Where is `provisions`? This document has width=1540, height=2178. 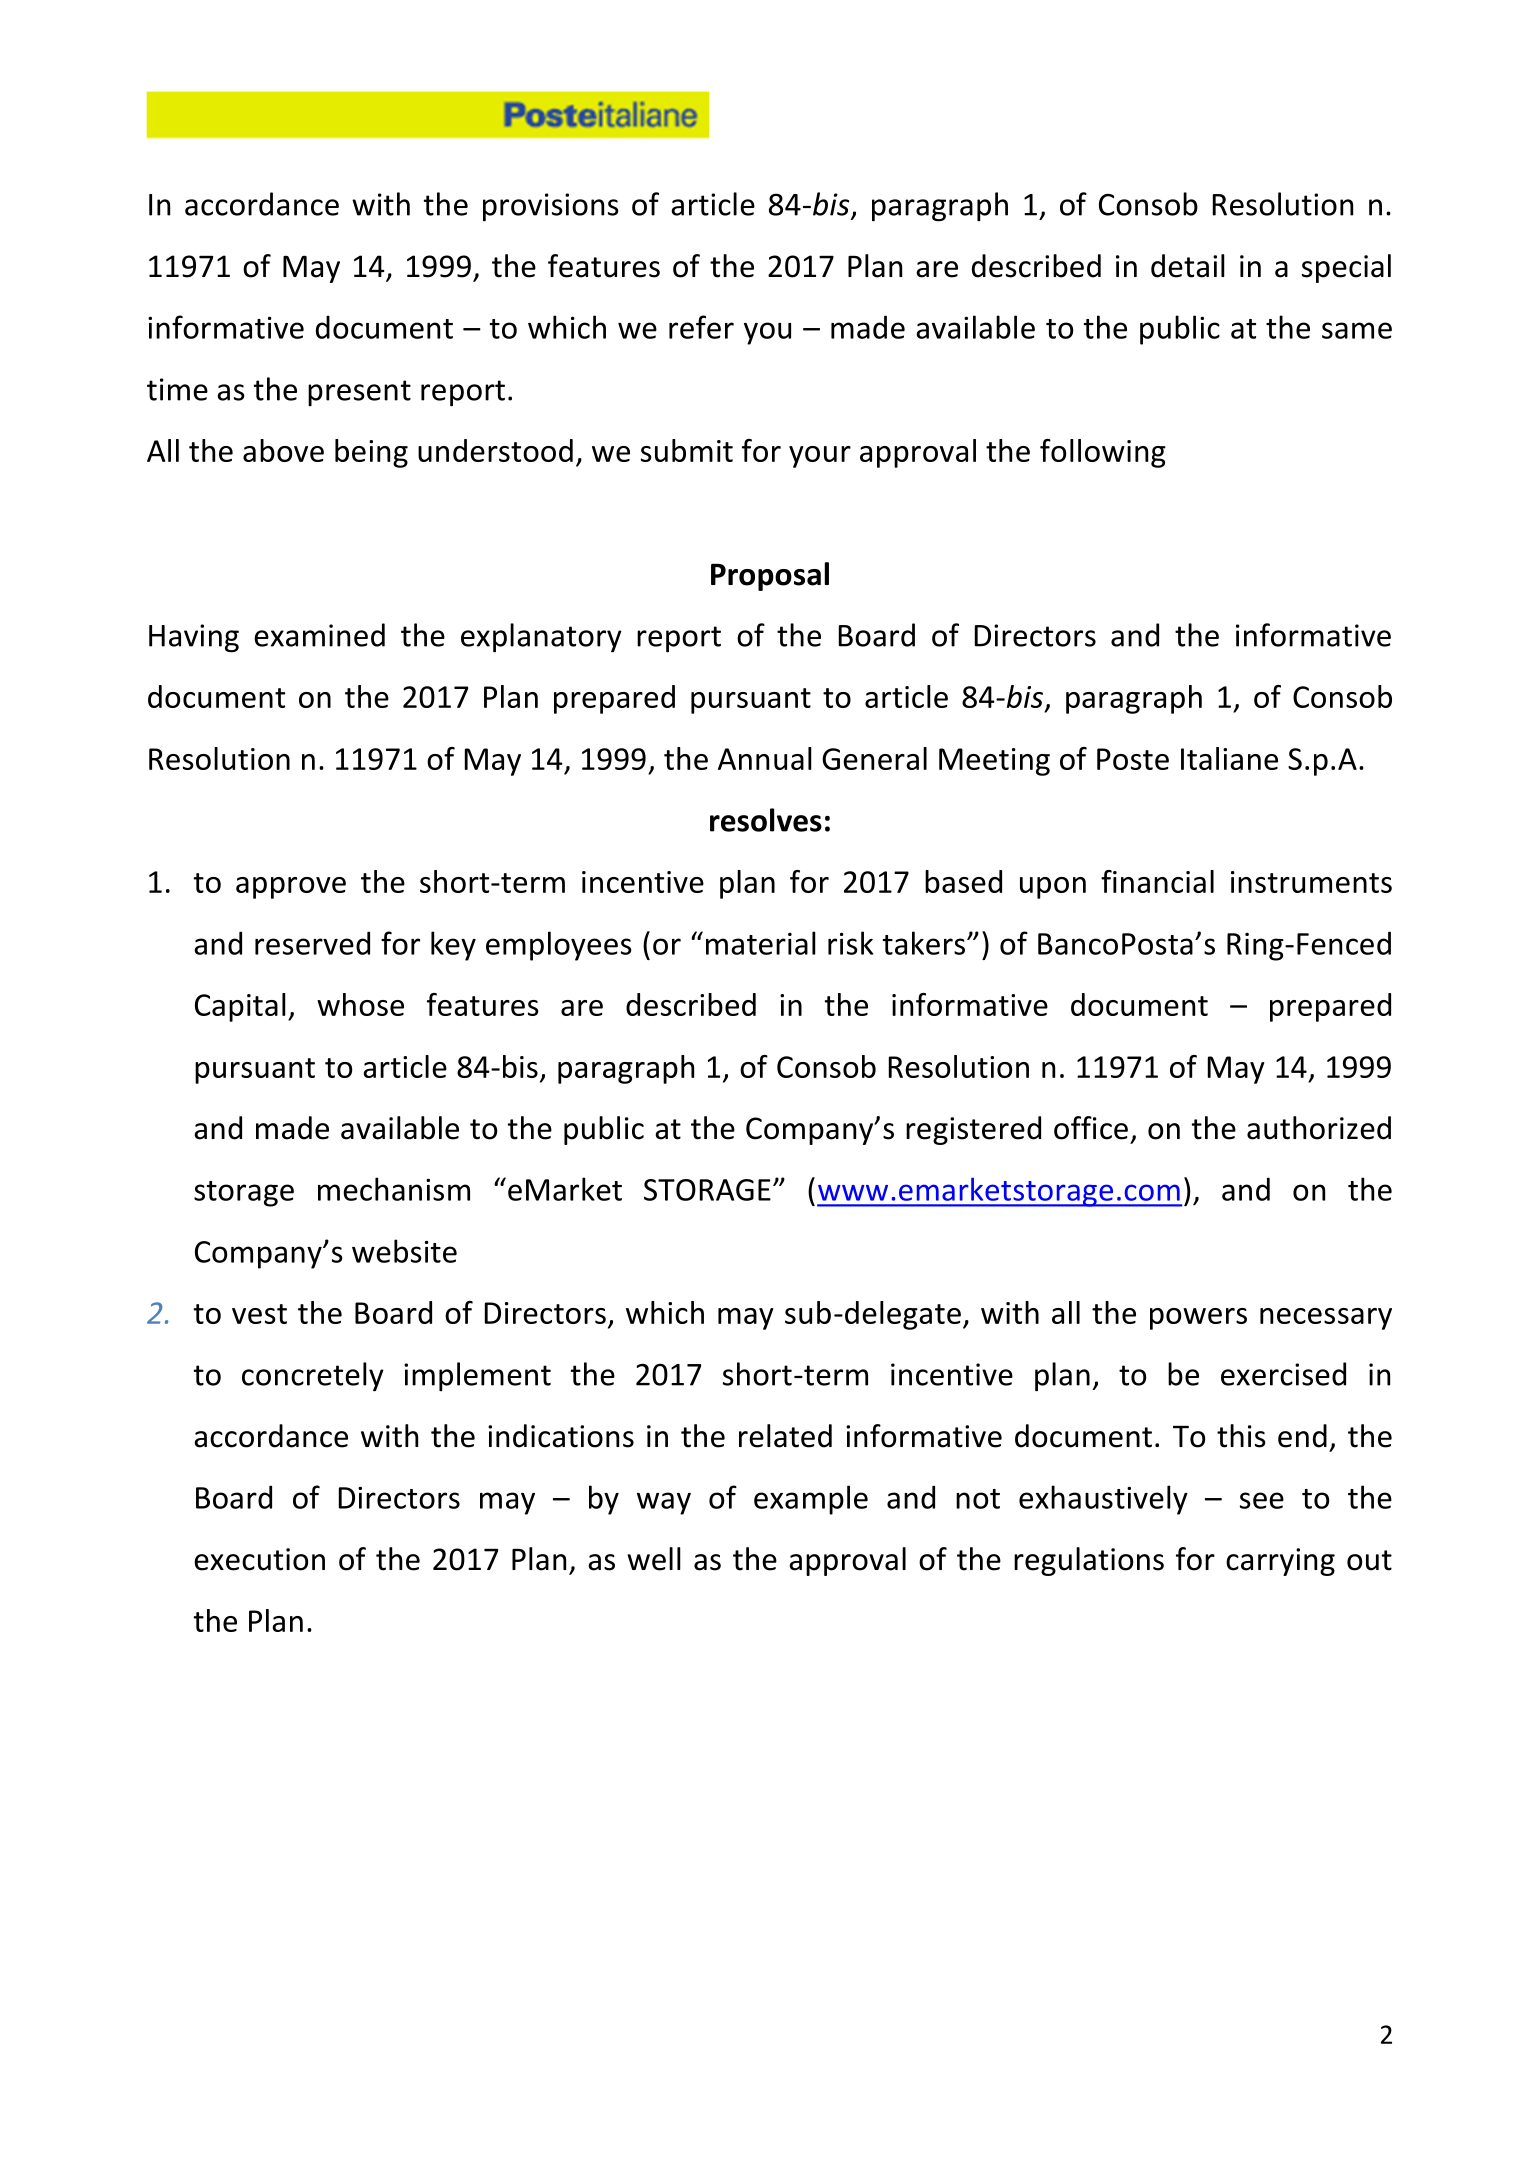
provisions is located at coordinates (551, 207).
